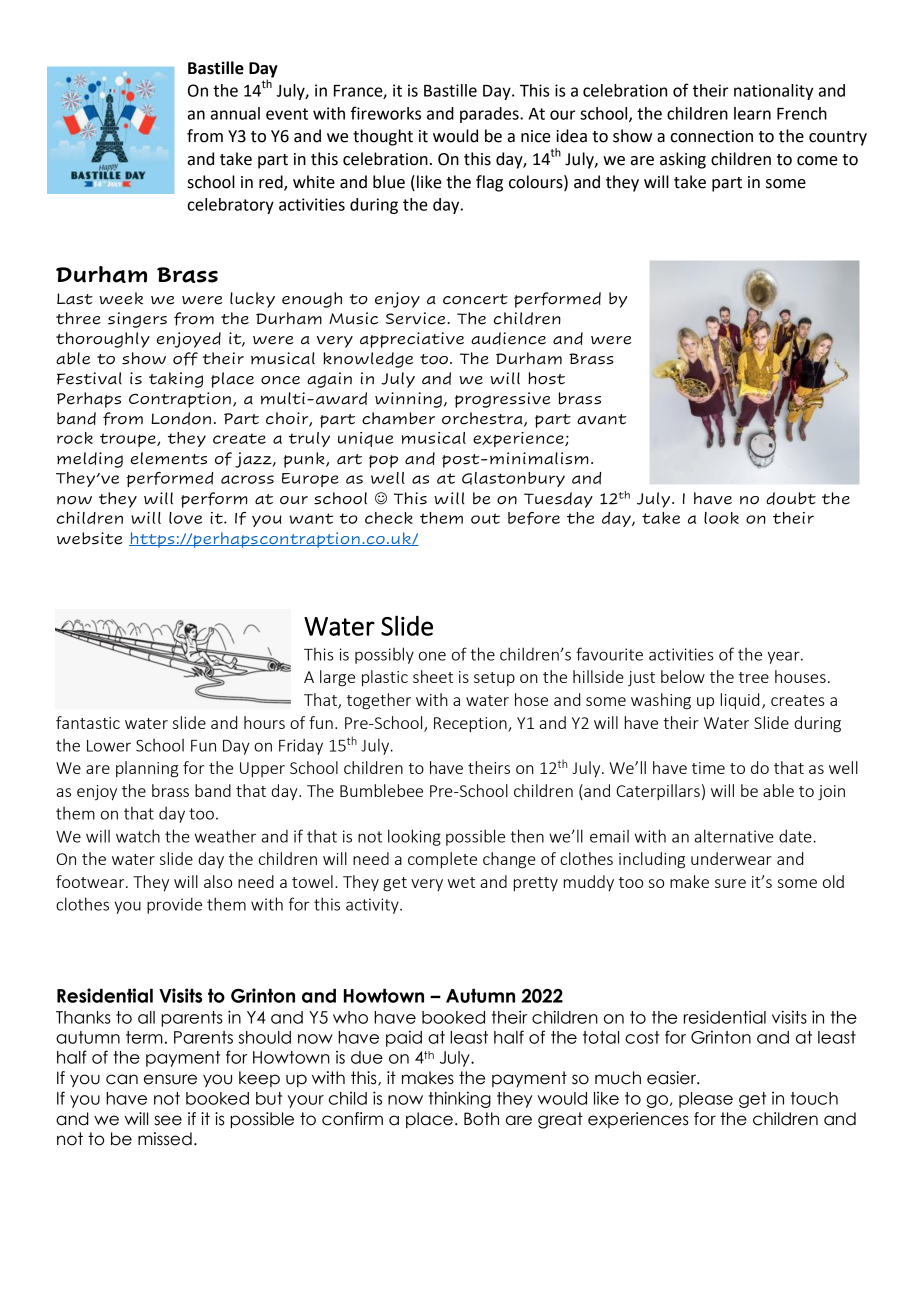 This image has height=1308, width=924. I want to click on parades, so click(490, 115).
